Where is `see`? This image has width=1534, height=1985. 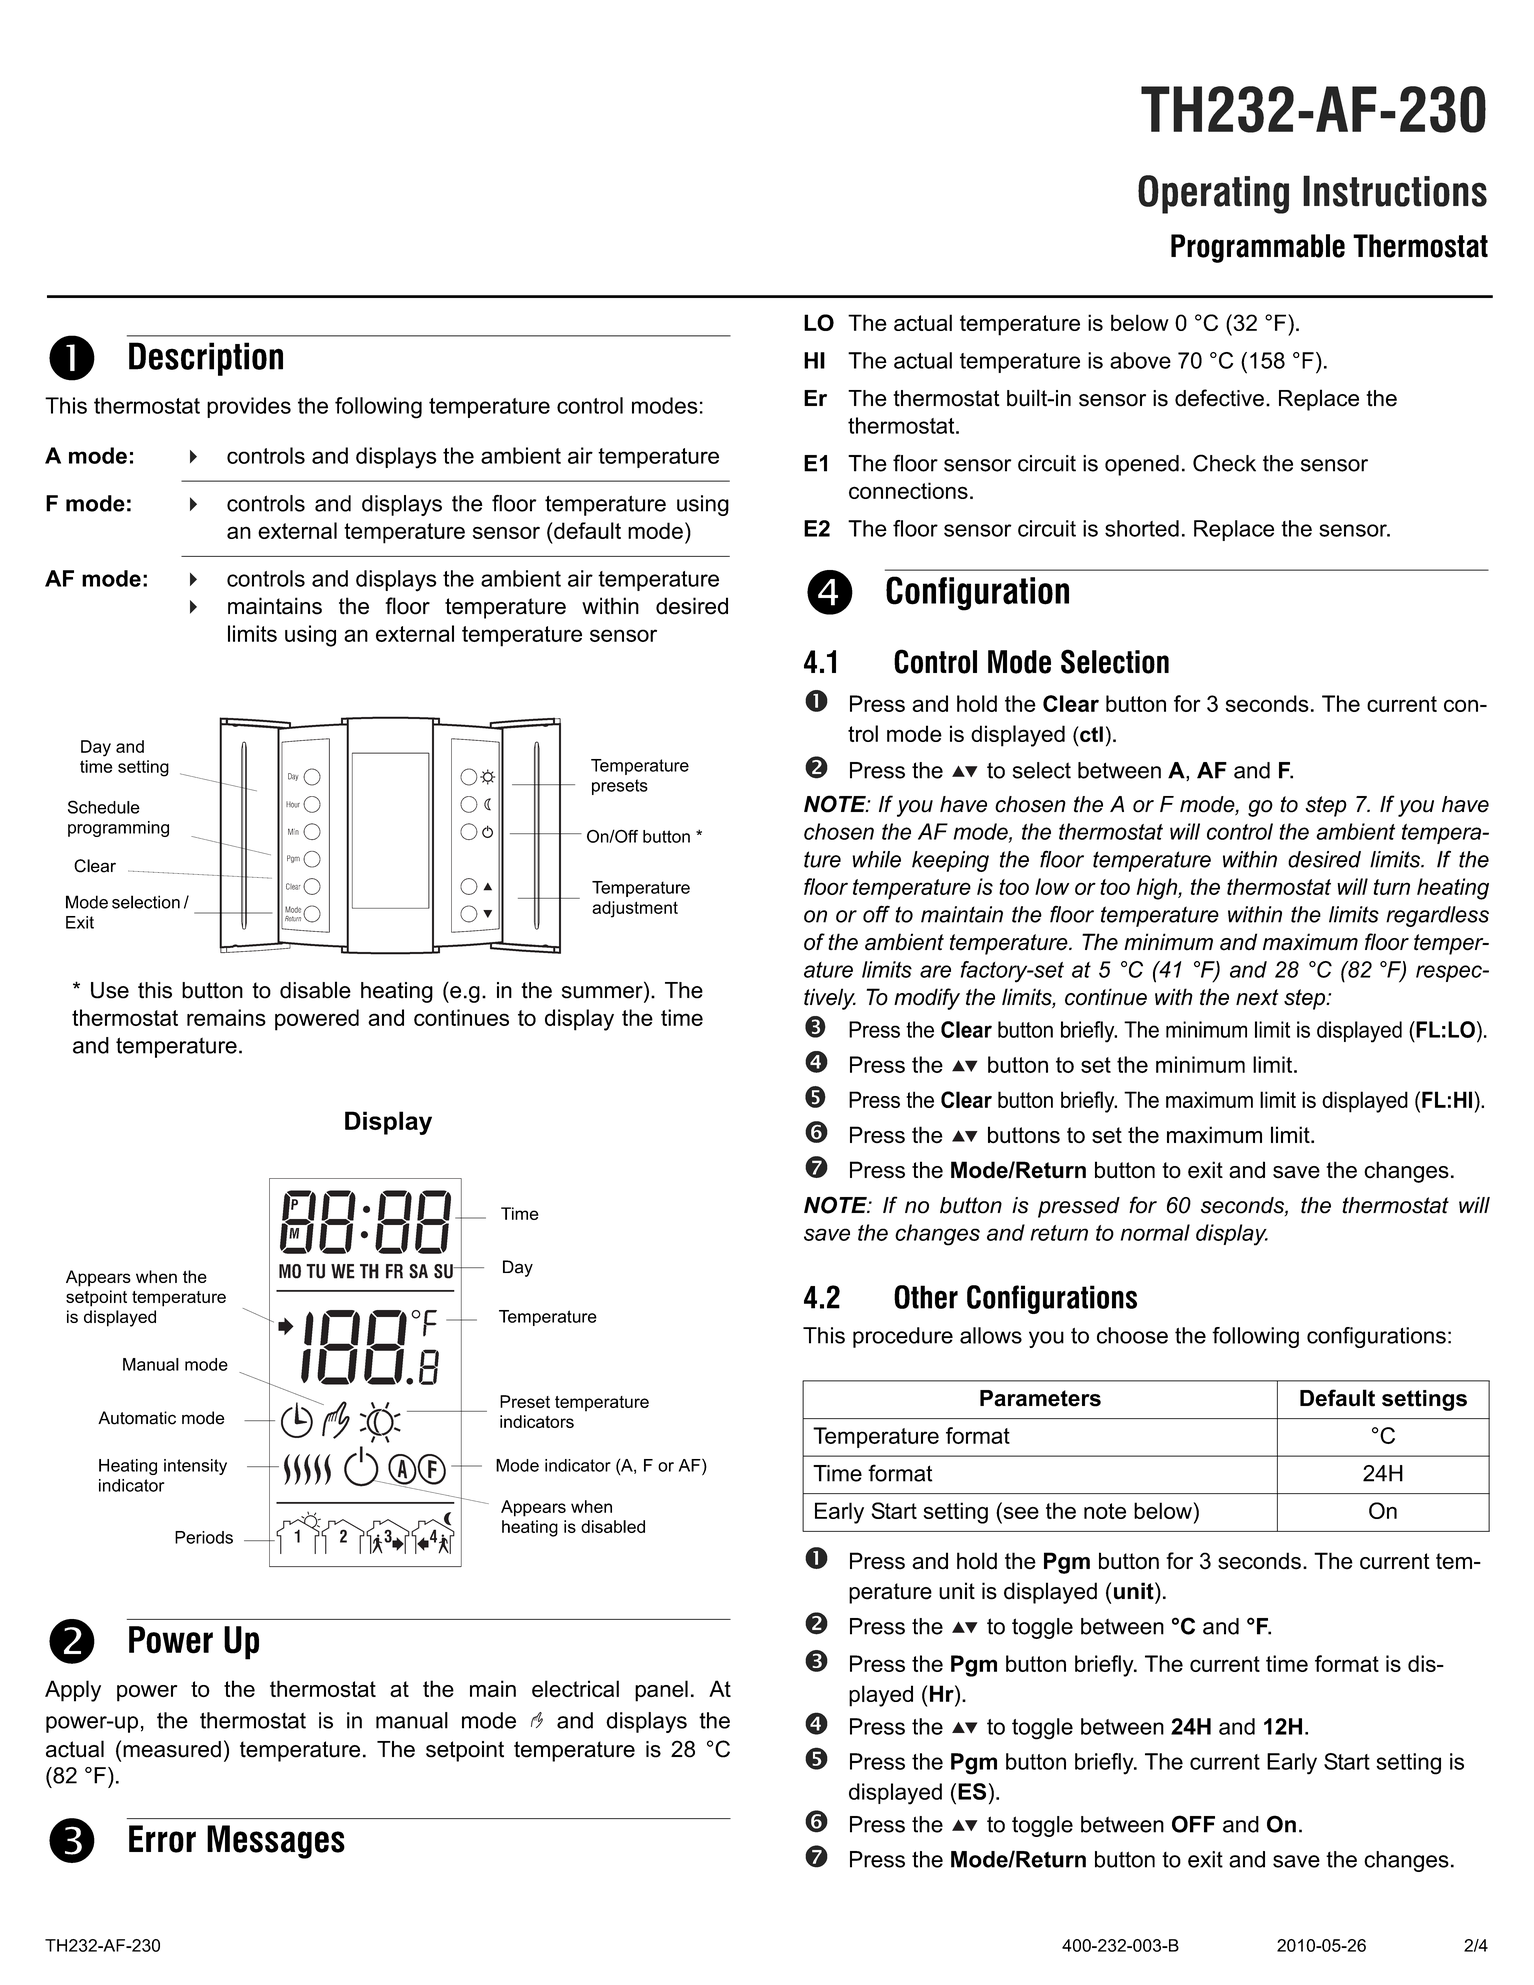 see is located at coordinates (1021, 1513).
